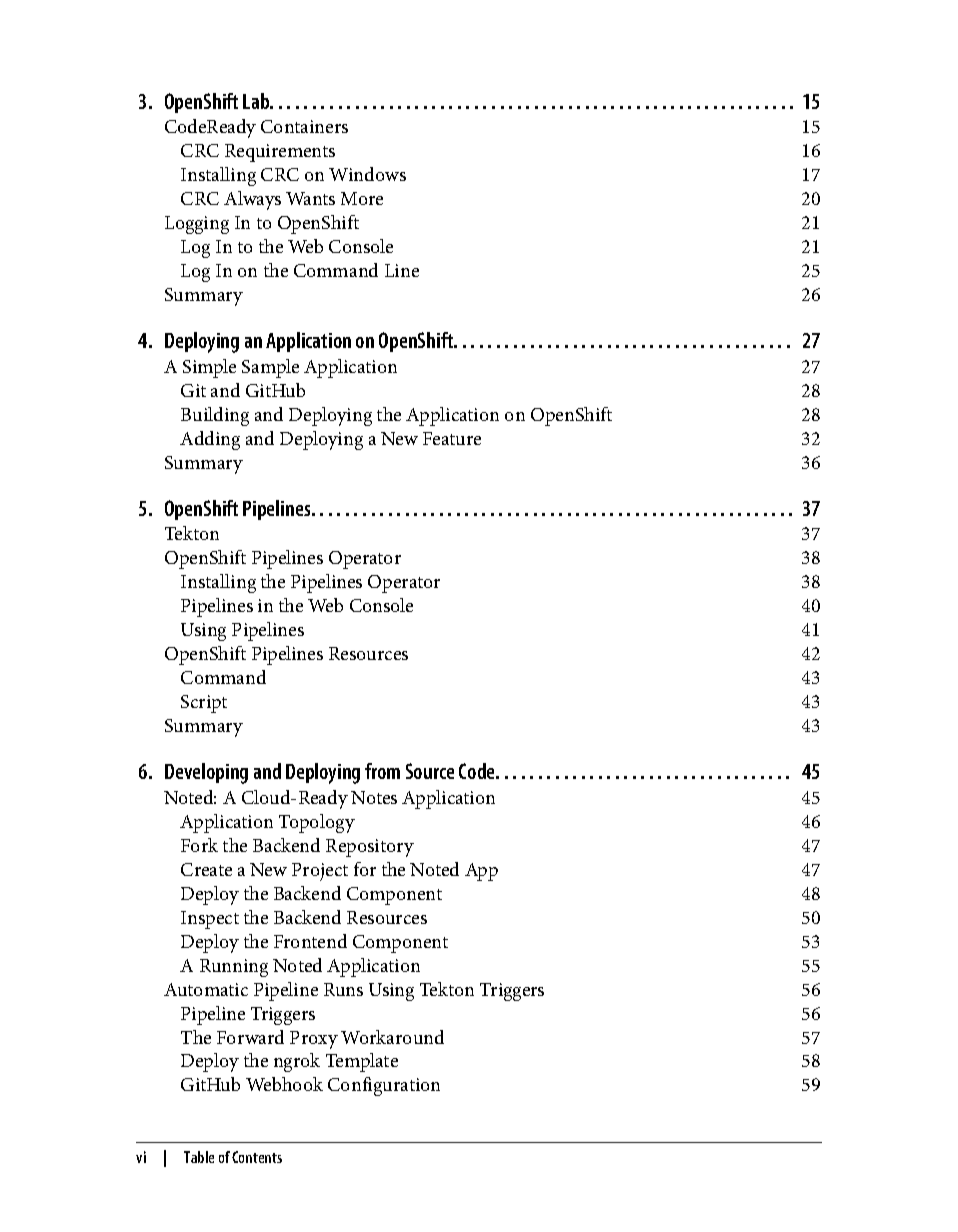  I want to click on Workaround, so click(392, 1037).
